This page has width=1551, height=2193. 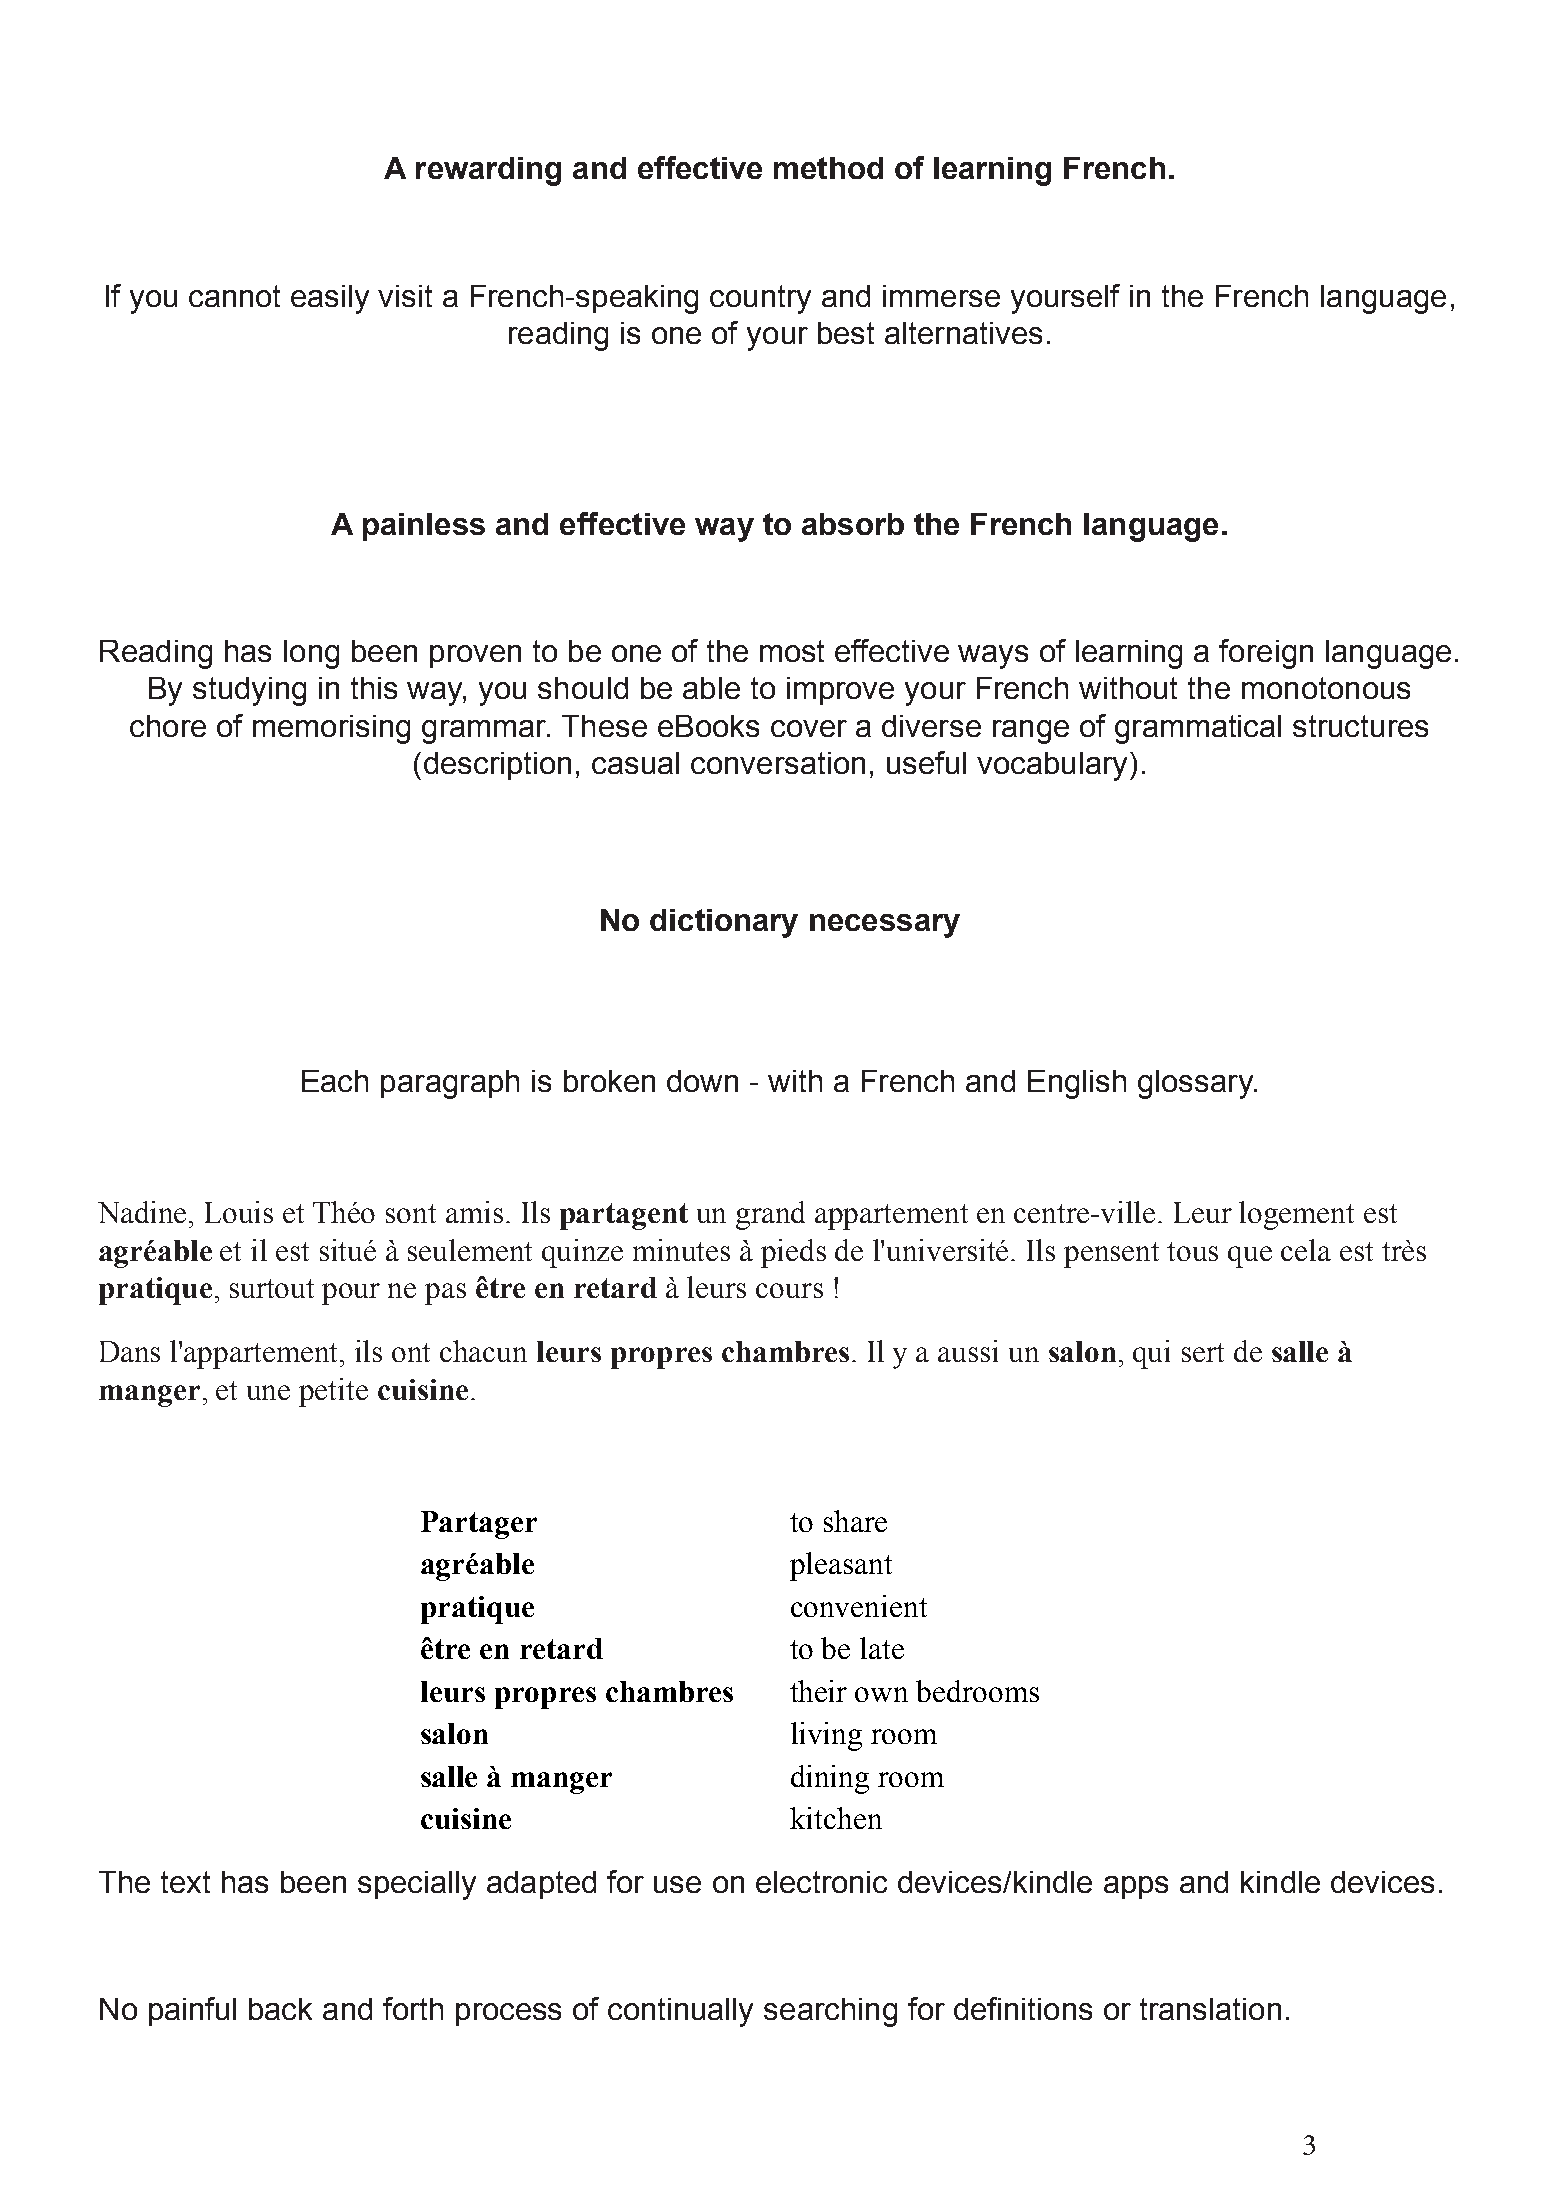 What do you see at coordinates (1203, 1352) in the page?
I see `sert` at bounding box center [1203, 1352].
